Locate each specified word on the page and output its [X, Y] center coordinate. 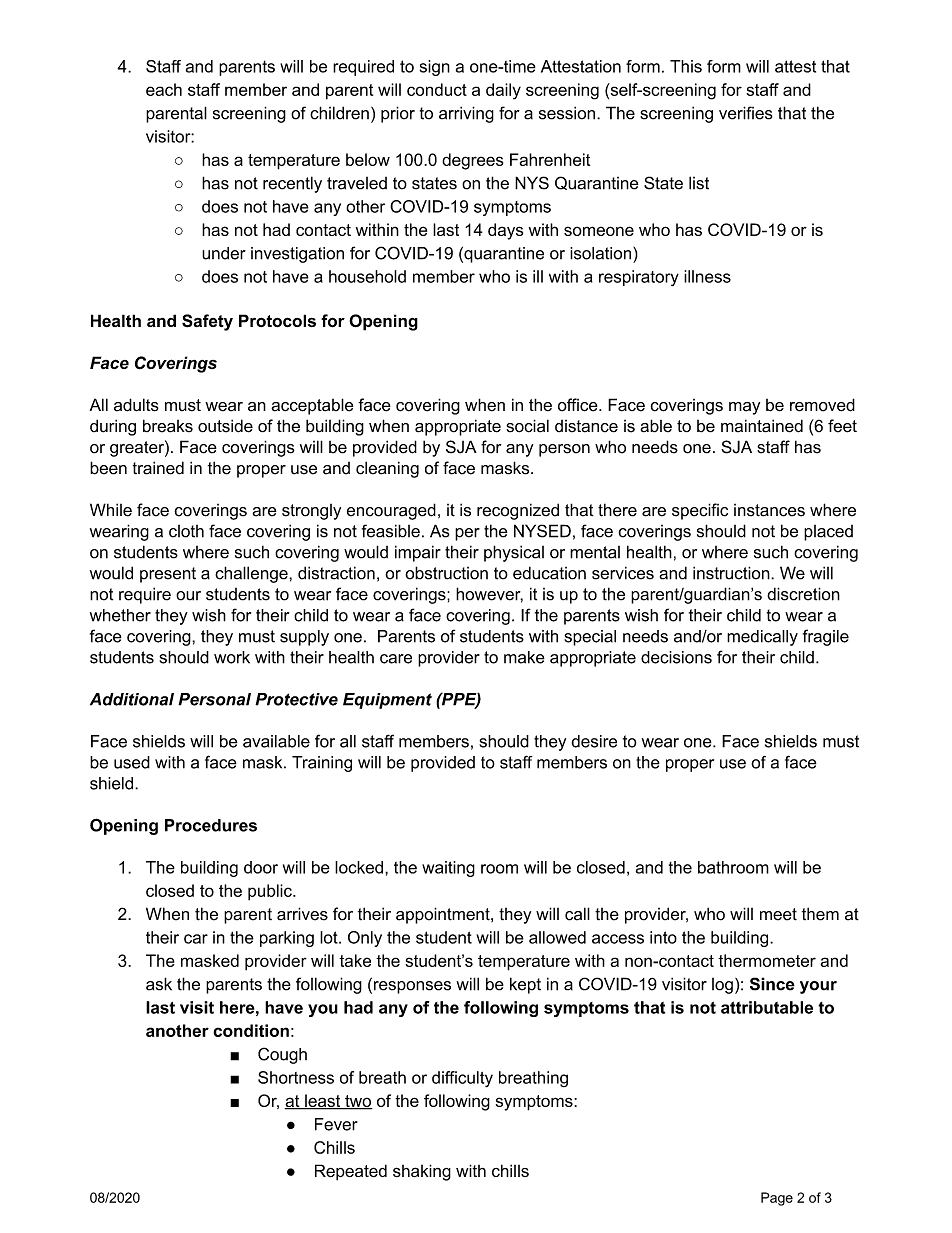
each [164, 89]
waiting [448, 869]
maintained [762, 426]
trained [158, 468]
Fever [336, 1124]
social [527, 426]
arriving [466, 114]
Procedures [211, 825]
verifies [746, 113]
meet [778, 914]
